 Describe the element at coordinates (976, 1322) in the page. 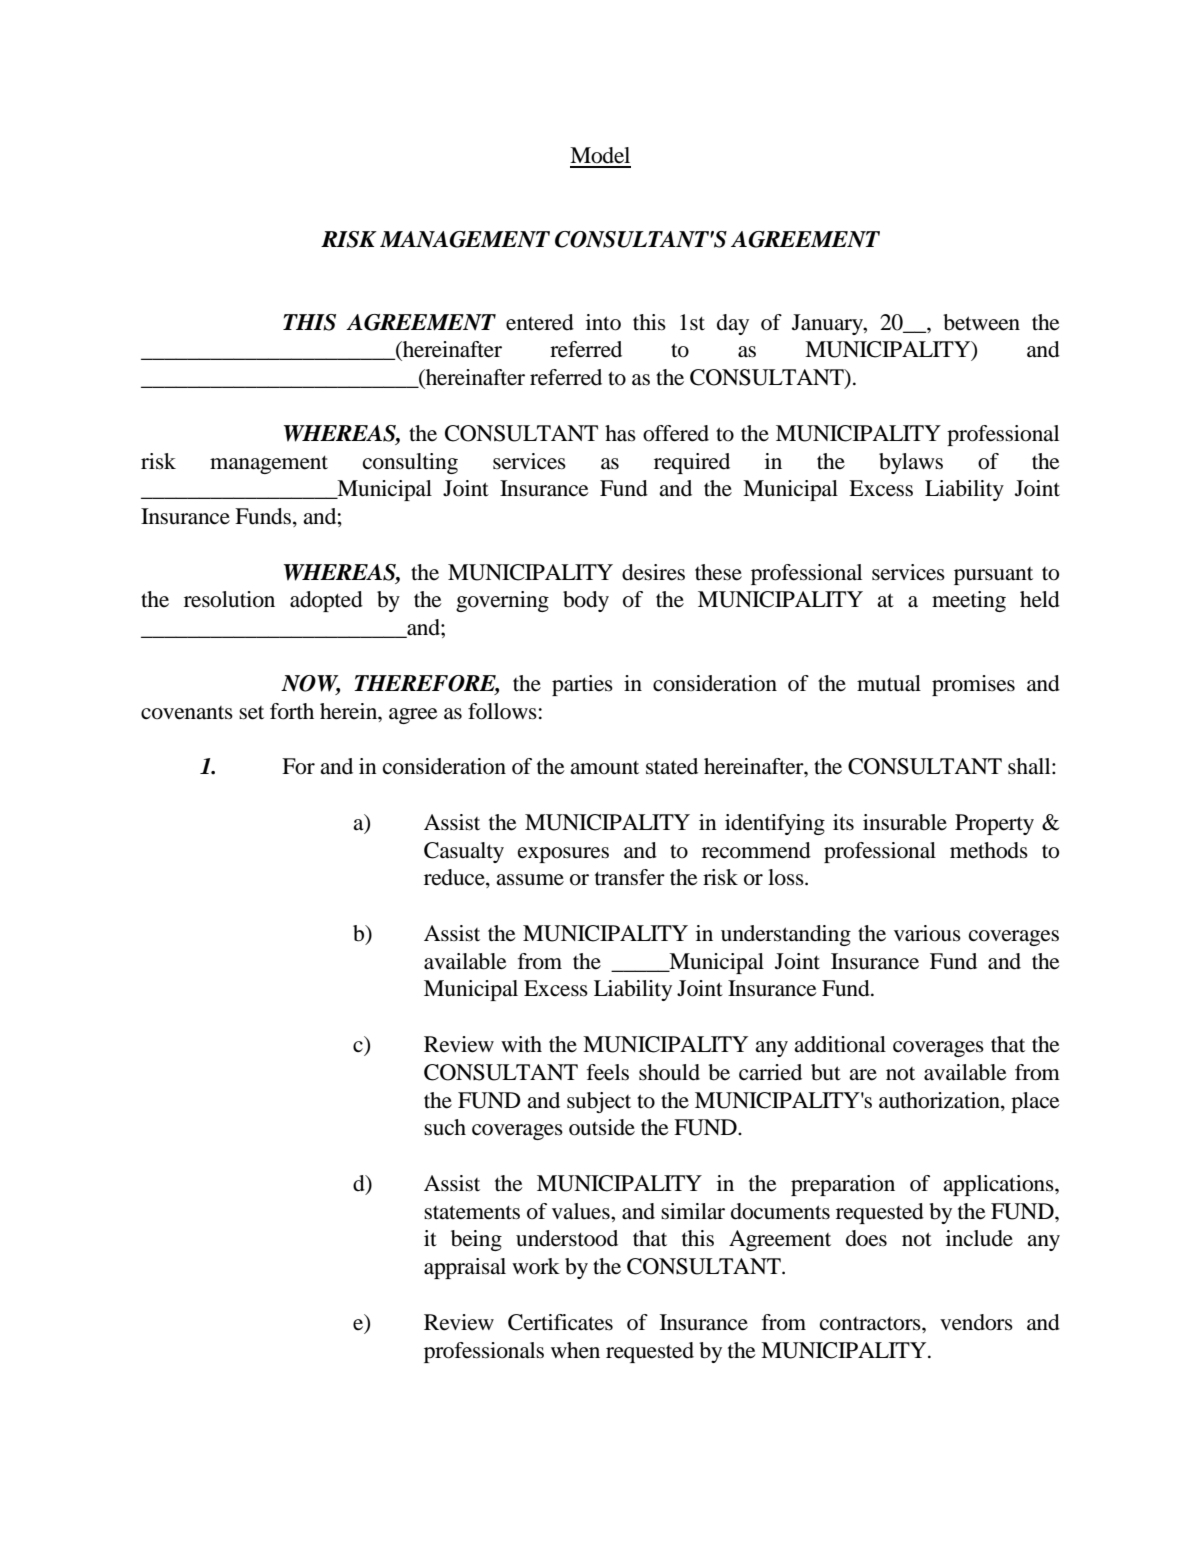

I see `vendors` at that location.
